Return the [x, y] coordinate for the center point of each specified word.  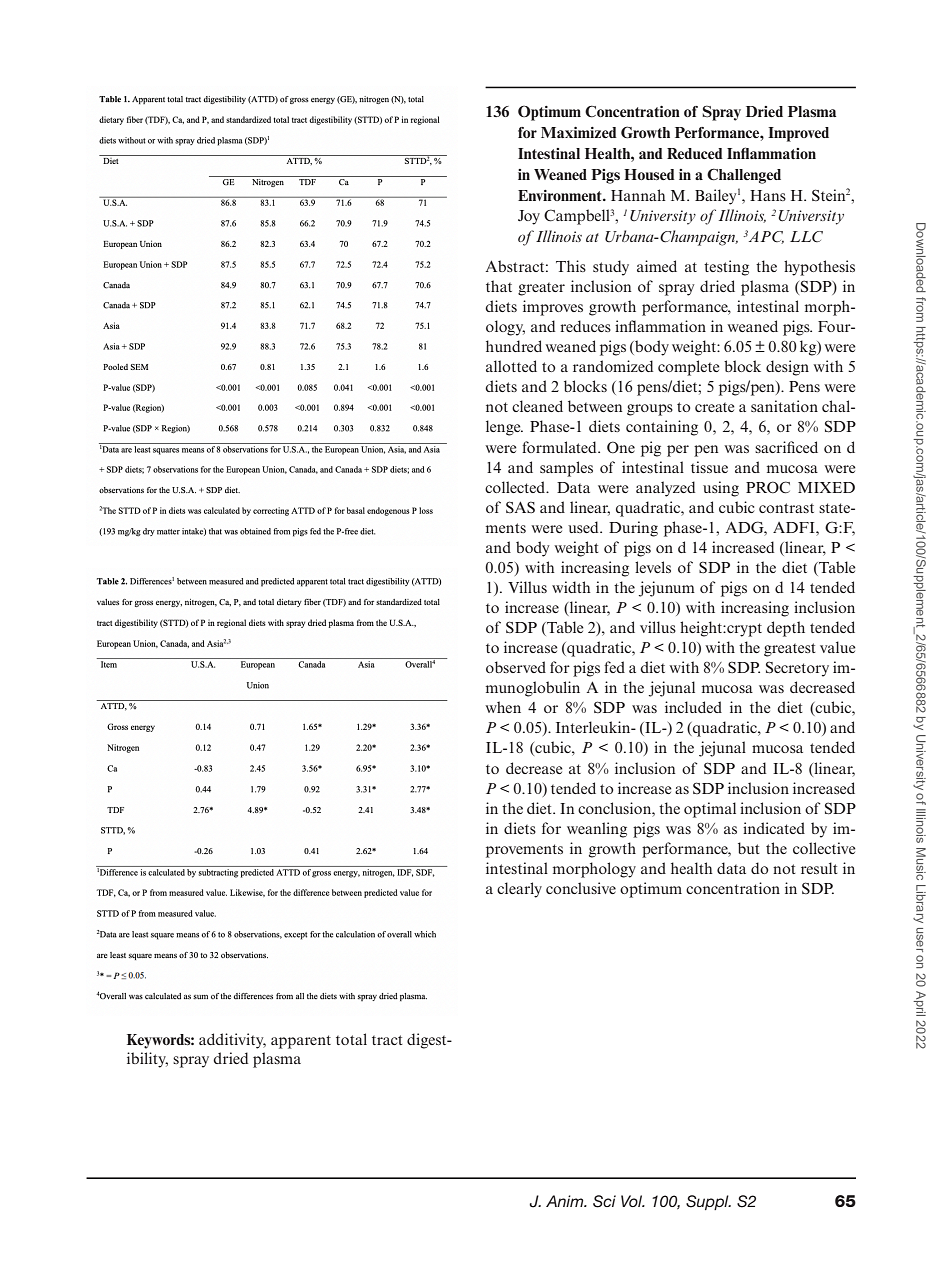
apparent [301, 1042]
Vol [633, 1201]
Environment [561, 195]
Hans [768, 195]
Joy [529, 217]
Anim [566, 1201]
